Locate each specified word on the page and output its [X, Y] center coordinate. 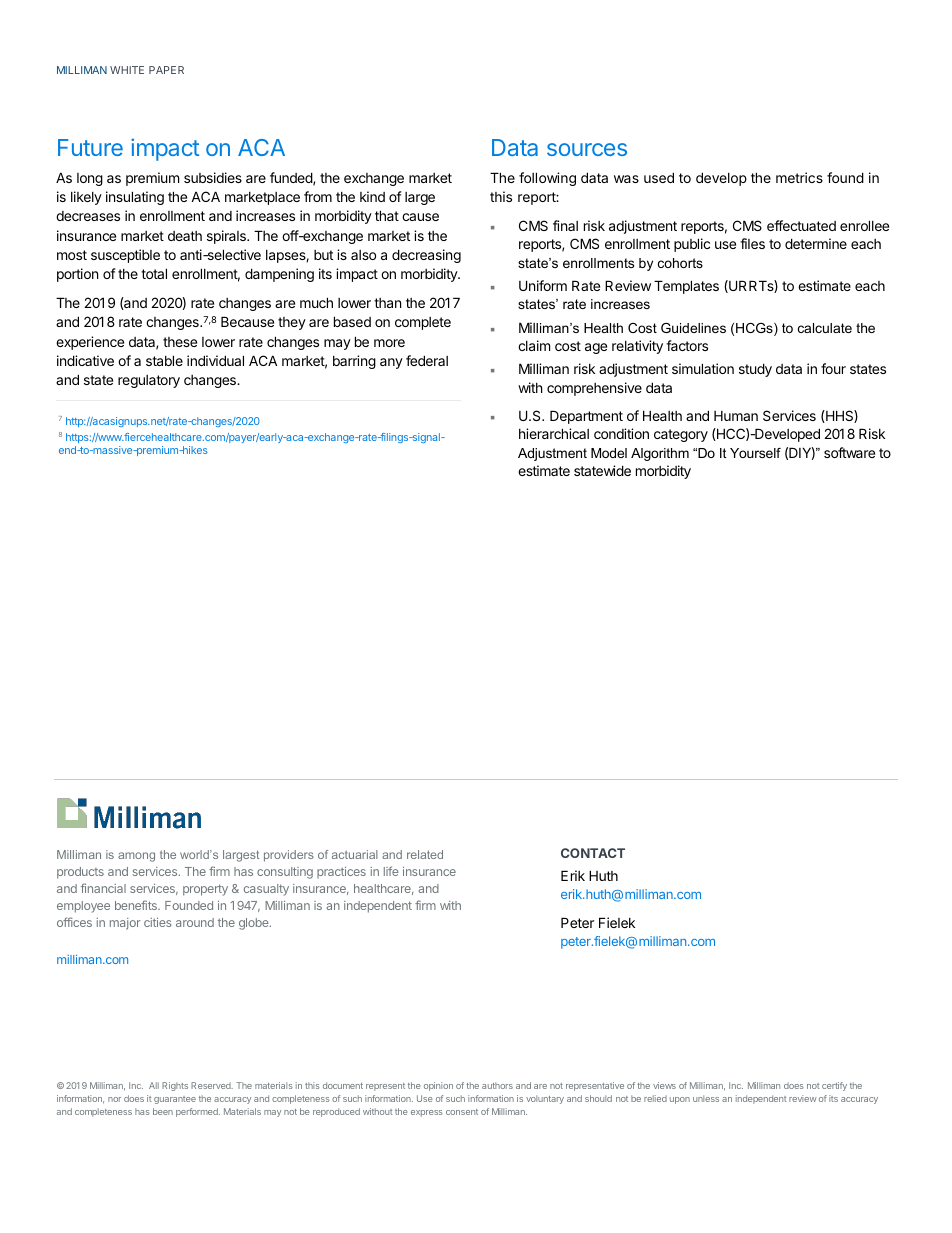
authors [497, 1085]
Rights [175, 1086]
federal [427, 360]
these [180, 342]
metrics [799, 177]
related [425, 854]
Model [609, 453]
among [136, 857]
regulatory [149, 381]
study [755, 370]
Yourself [755, 453]
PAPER [166, 70]
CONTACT [593, 853]
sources [587, 149]
